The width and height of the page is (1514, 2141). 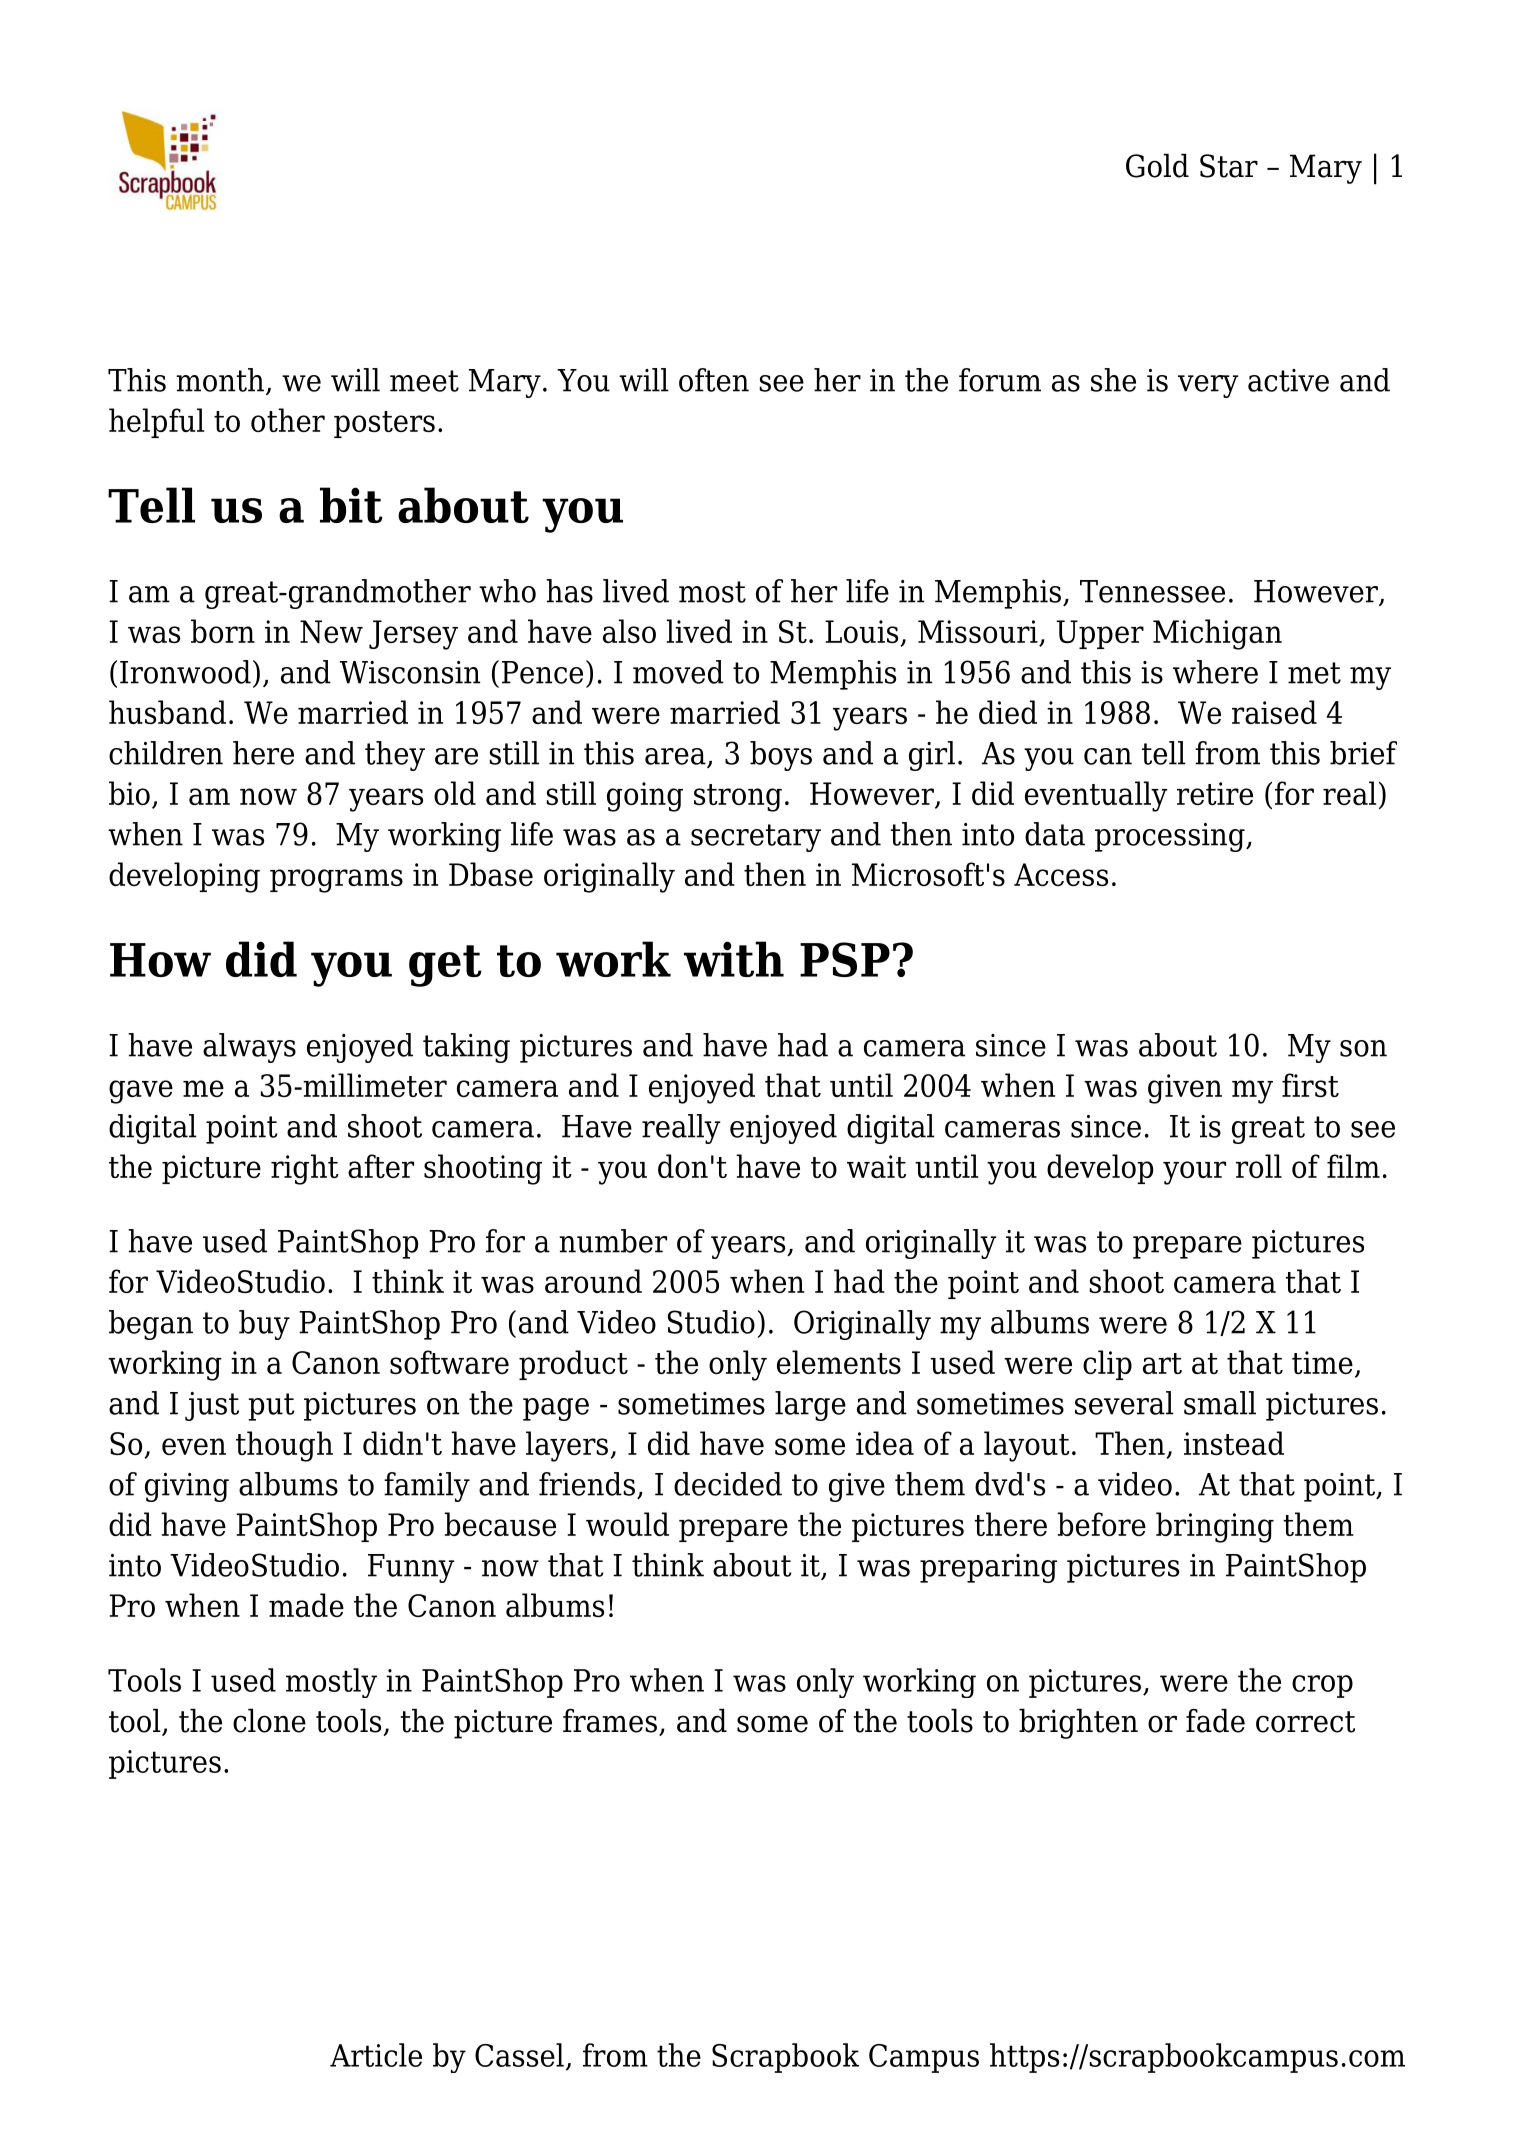 I want to click on buy, so click(x=264, y=1325).
